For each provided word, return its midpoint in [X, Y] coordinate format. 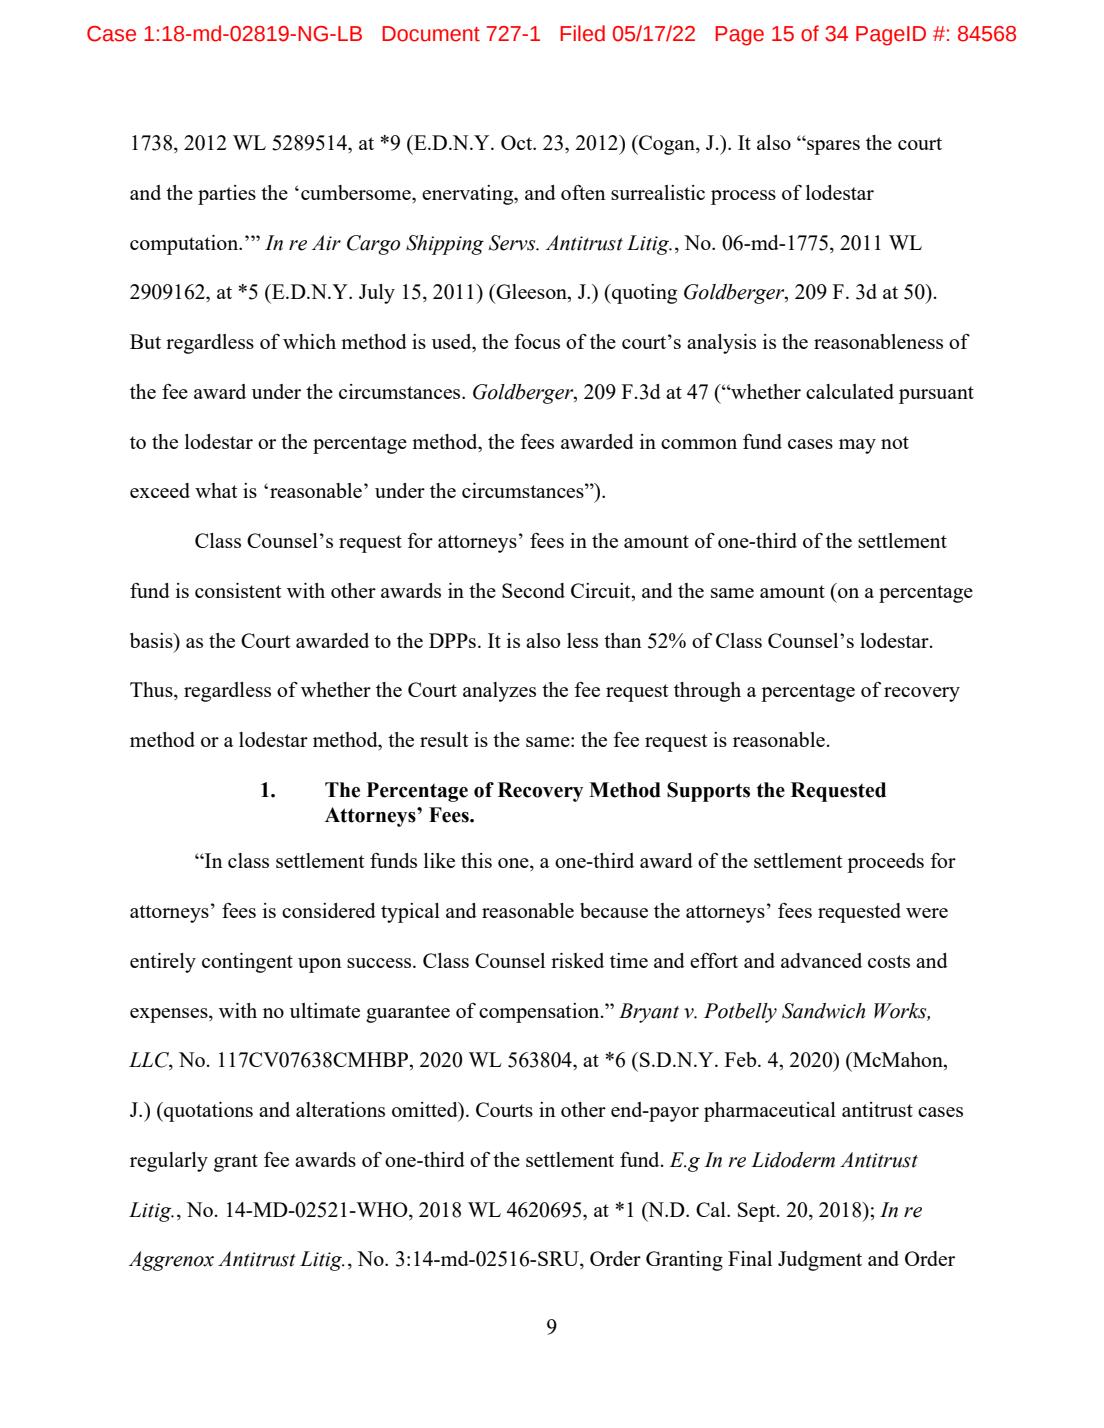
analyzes [499, 692]
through [707, 692]
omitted [426, 1111]
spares [832, 147]
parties [227, 195]
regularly [169, 1162]
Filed [582, 33]
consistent [238, 590]
